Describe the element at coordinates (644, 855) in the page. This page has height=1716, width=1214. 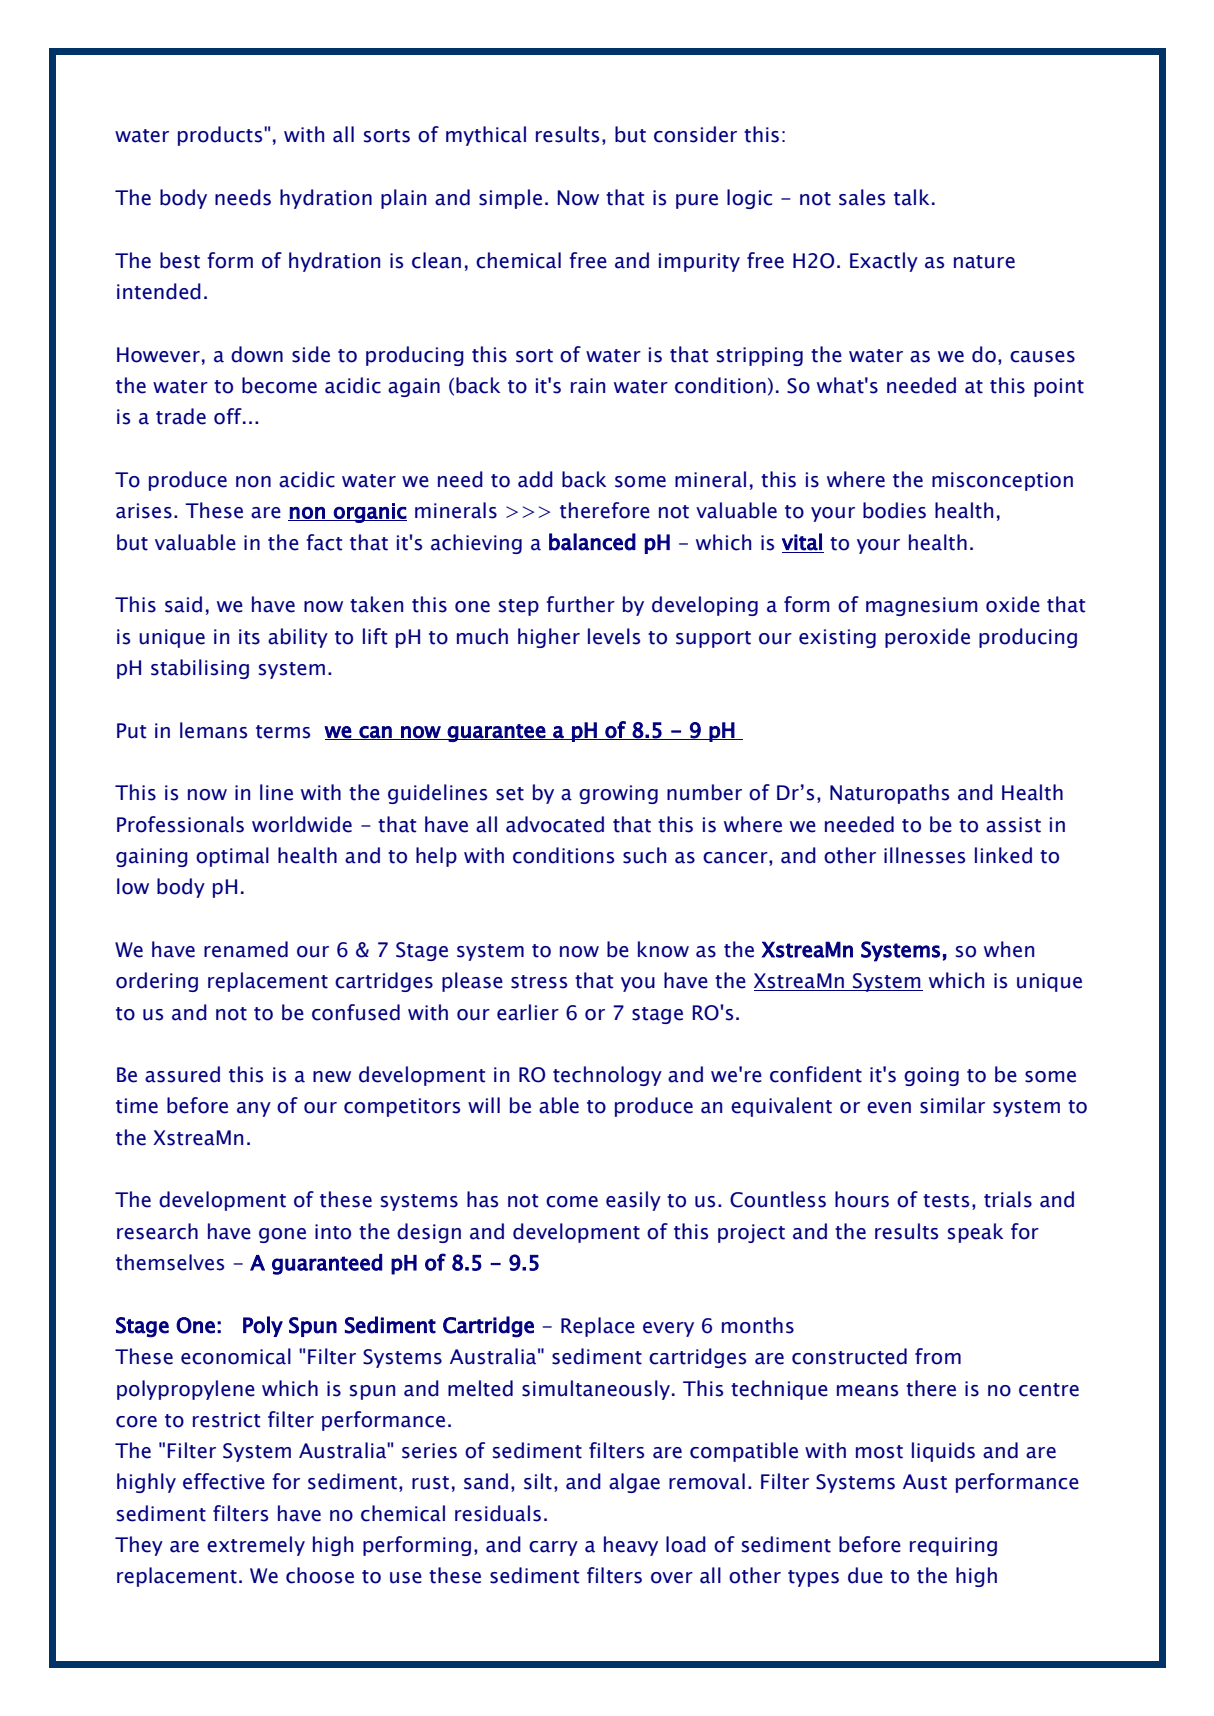
I see `such` at that location.
